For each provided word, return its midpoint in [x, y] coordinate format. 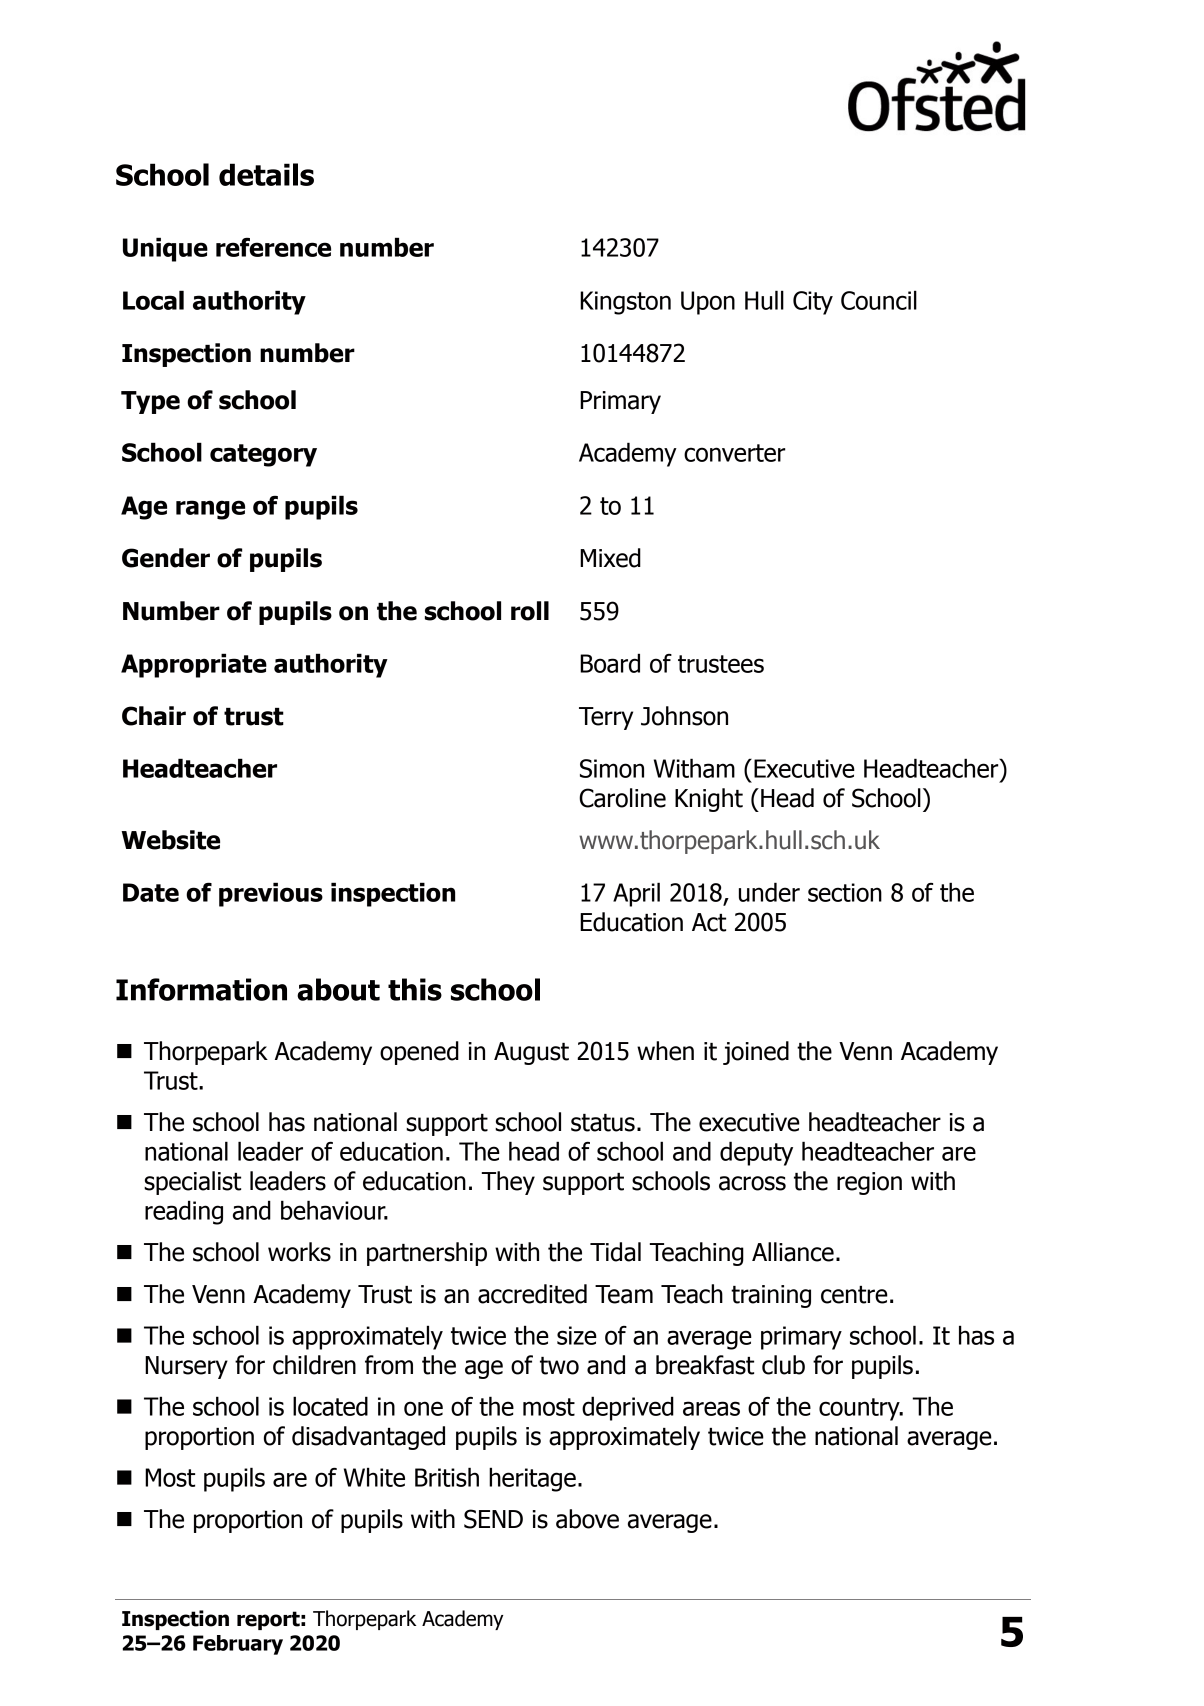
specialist [192, 1183]
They [508, 1183]
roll [530, 611]
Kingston [625, 303]
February [238, 1645]
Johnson [684, 716]
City [813, 303]
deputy [756, 1153]
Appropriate [194, 665]
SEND [493, 1519]
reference [273, 247]
